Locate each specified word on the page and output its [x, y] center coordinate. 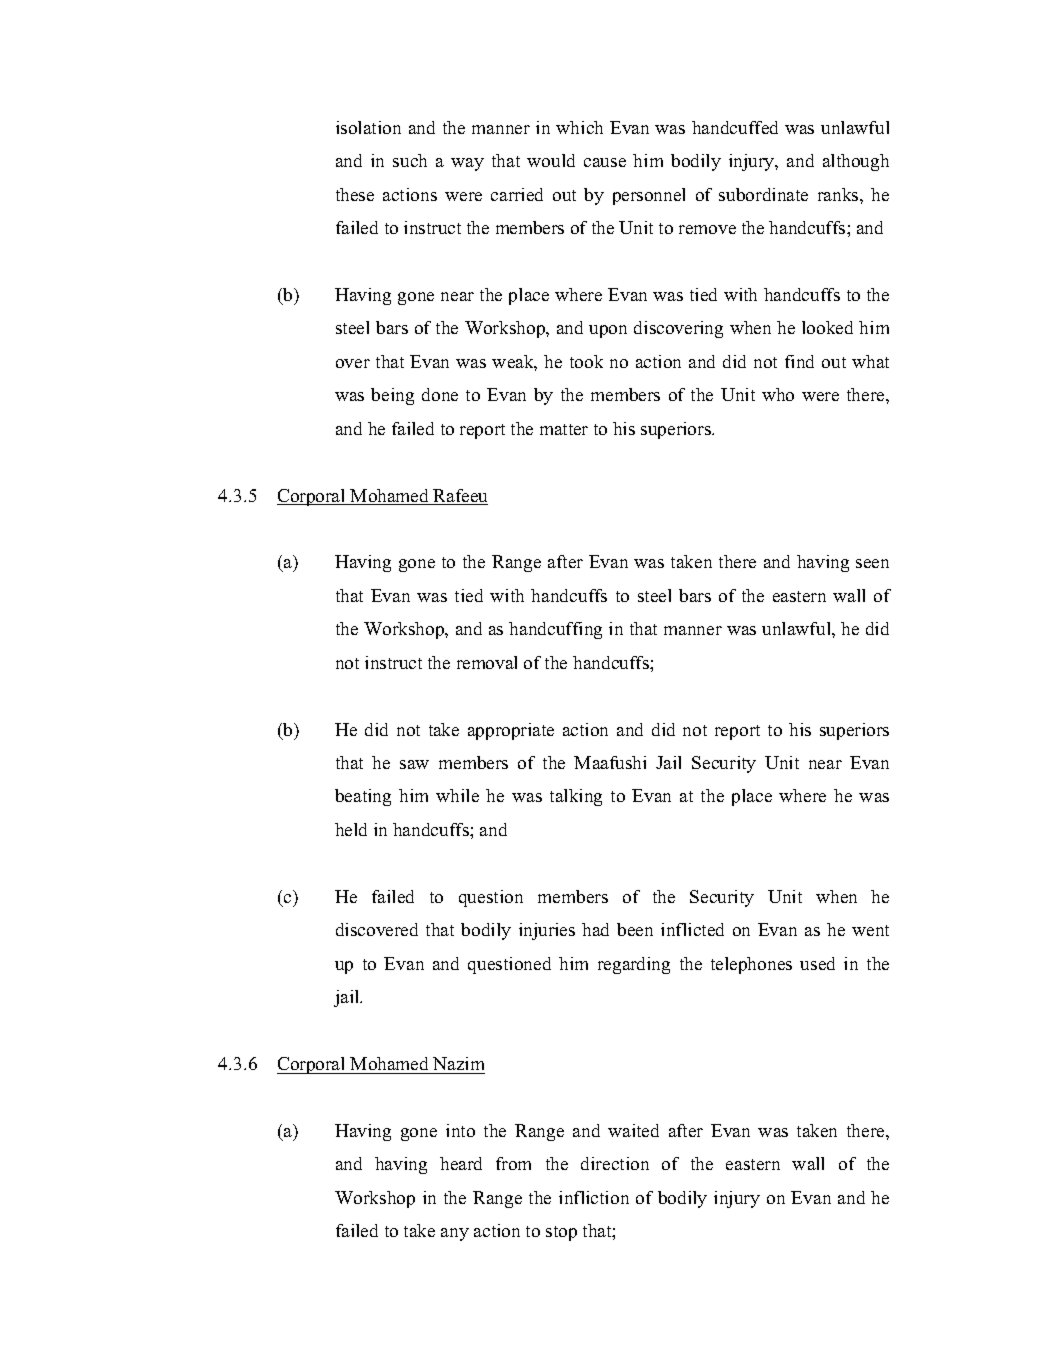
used [817, 963]
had [595, 929]
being [392, 396]
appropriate [511, 731]
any [455, 1234]
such [410, 160]
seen [872, 563]
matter [564, 429]
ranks [839, 194]
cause [605, 162]
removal [487, 662]
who [778, 394]
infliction [594, 1197]
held [351, 829]
